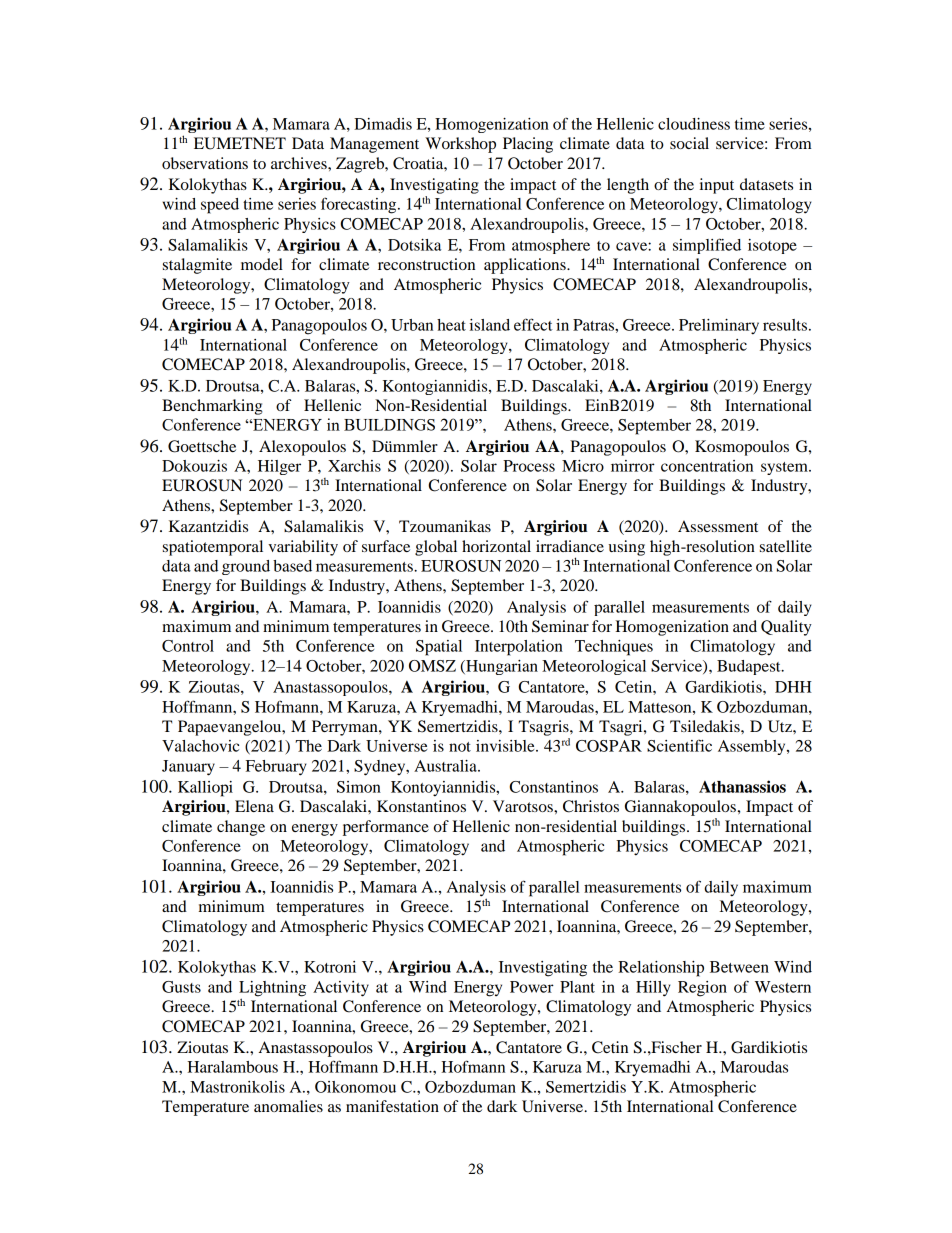  What do you see at coordinates (689, 143) in the image?
I see `social` at bounding box center [689, 143].
